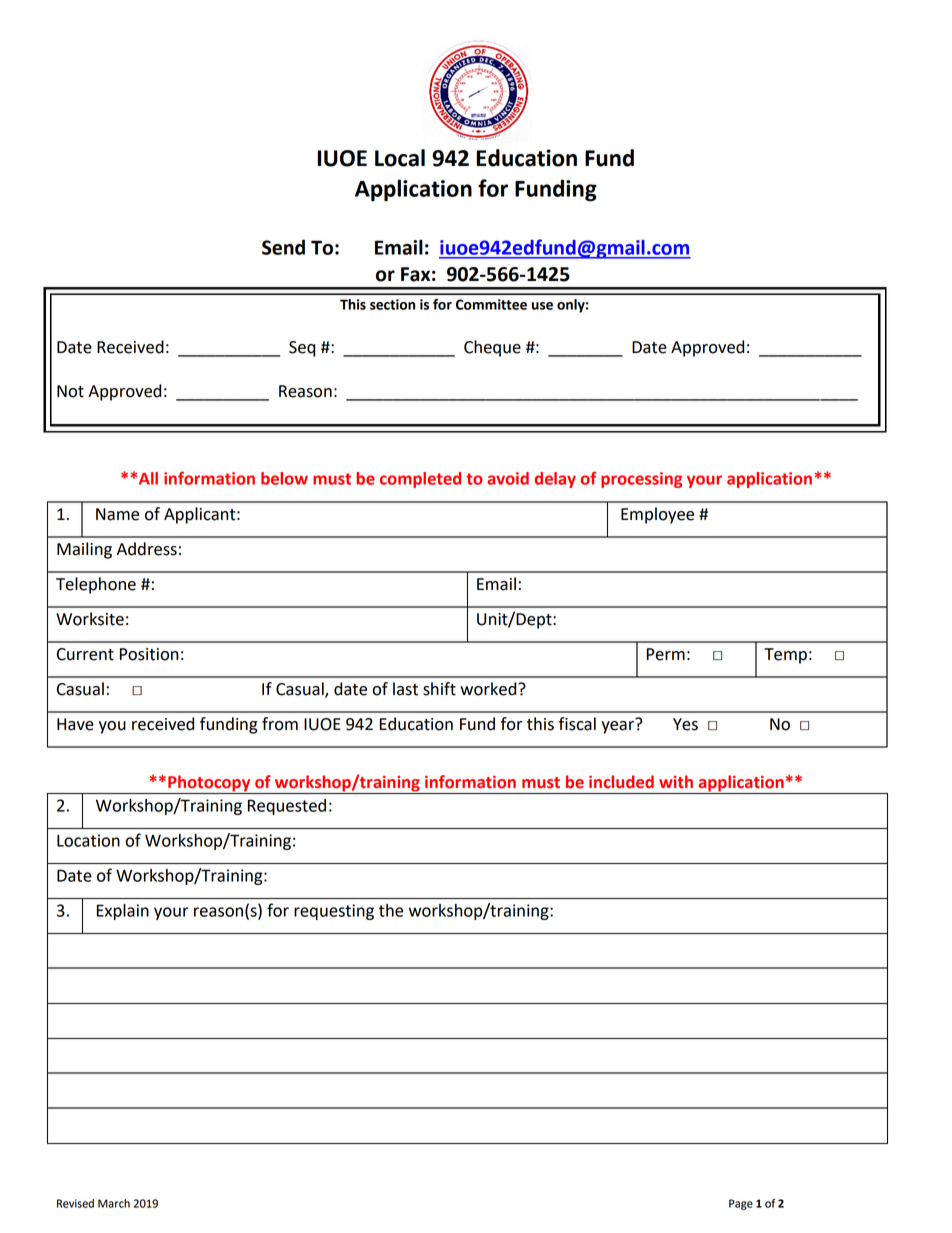 The height and width of the image is (1233, 952). What do you see at coordinates (542, 306) in the image?
I see `use` at bounding box center [542, 306].
